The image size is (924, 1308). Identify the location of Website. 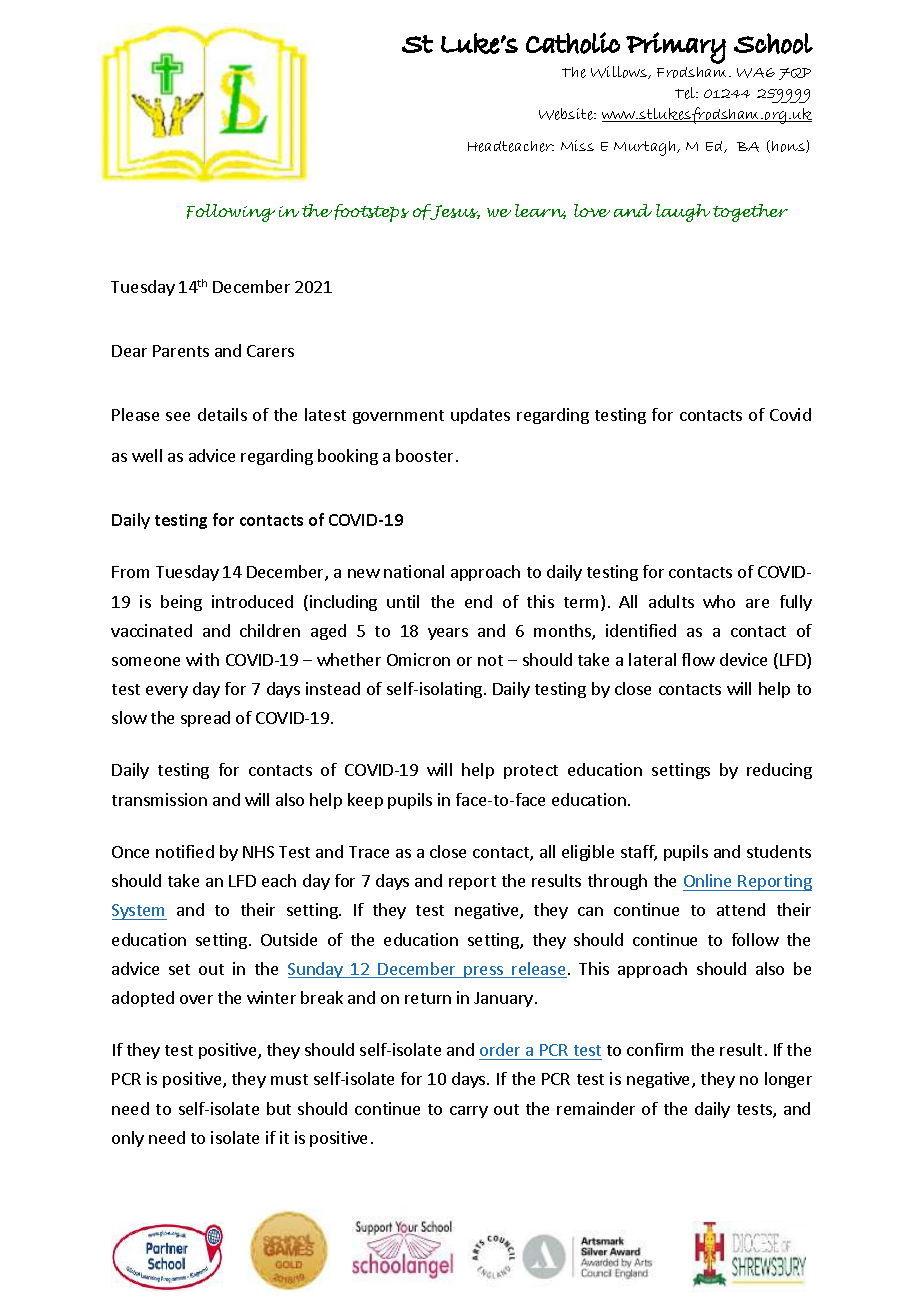
(567, 114).
